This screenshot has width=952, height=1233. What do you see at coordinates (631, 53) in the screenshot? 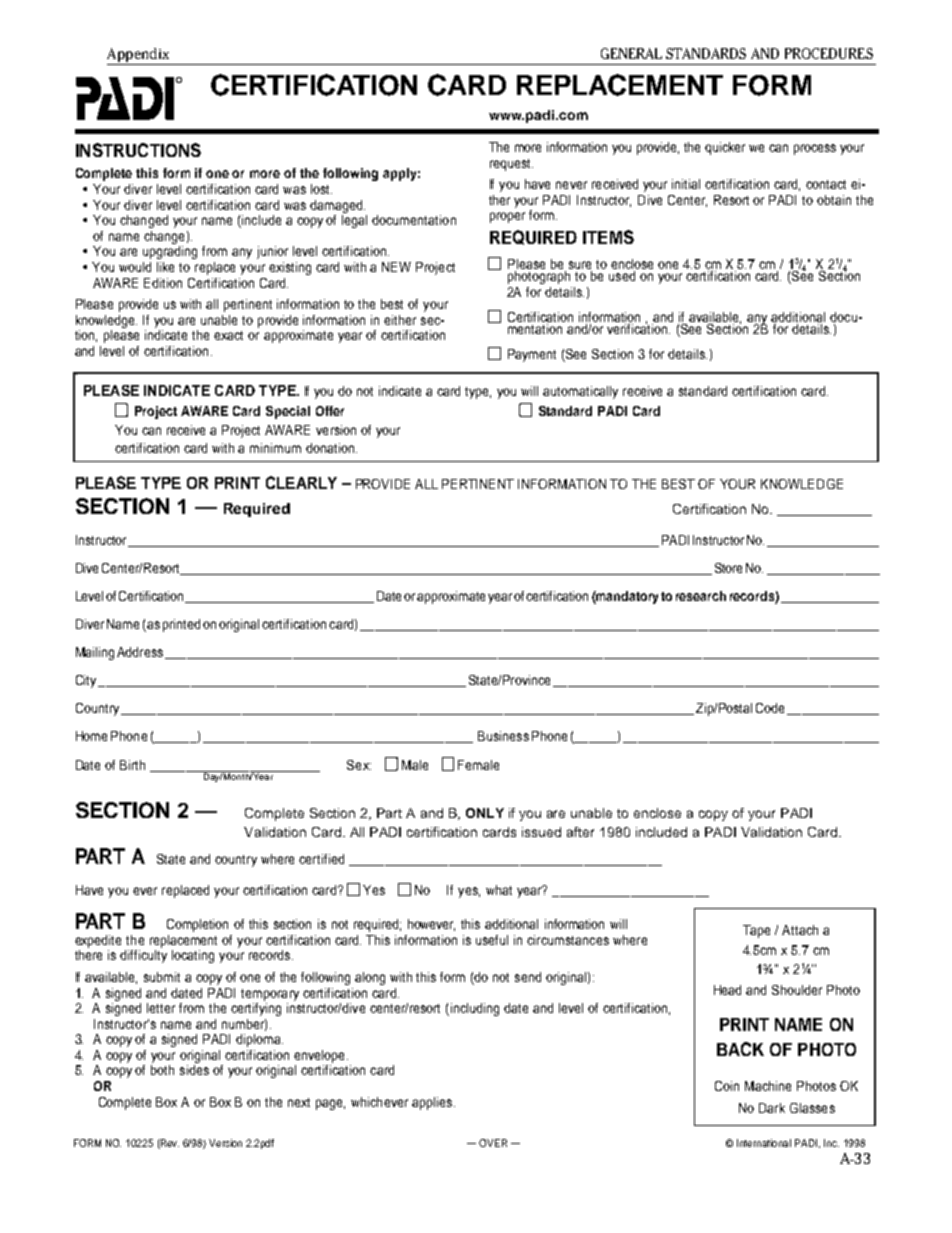
I see `GENERAL` at bounding box center [631, 53].
